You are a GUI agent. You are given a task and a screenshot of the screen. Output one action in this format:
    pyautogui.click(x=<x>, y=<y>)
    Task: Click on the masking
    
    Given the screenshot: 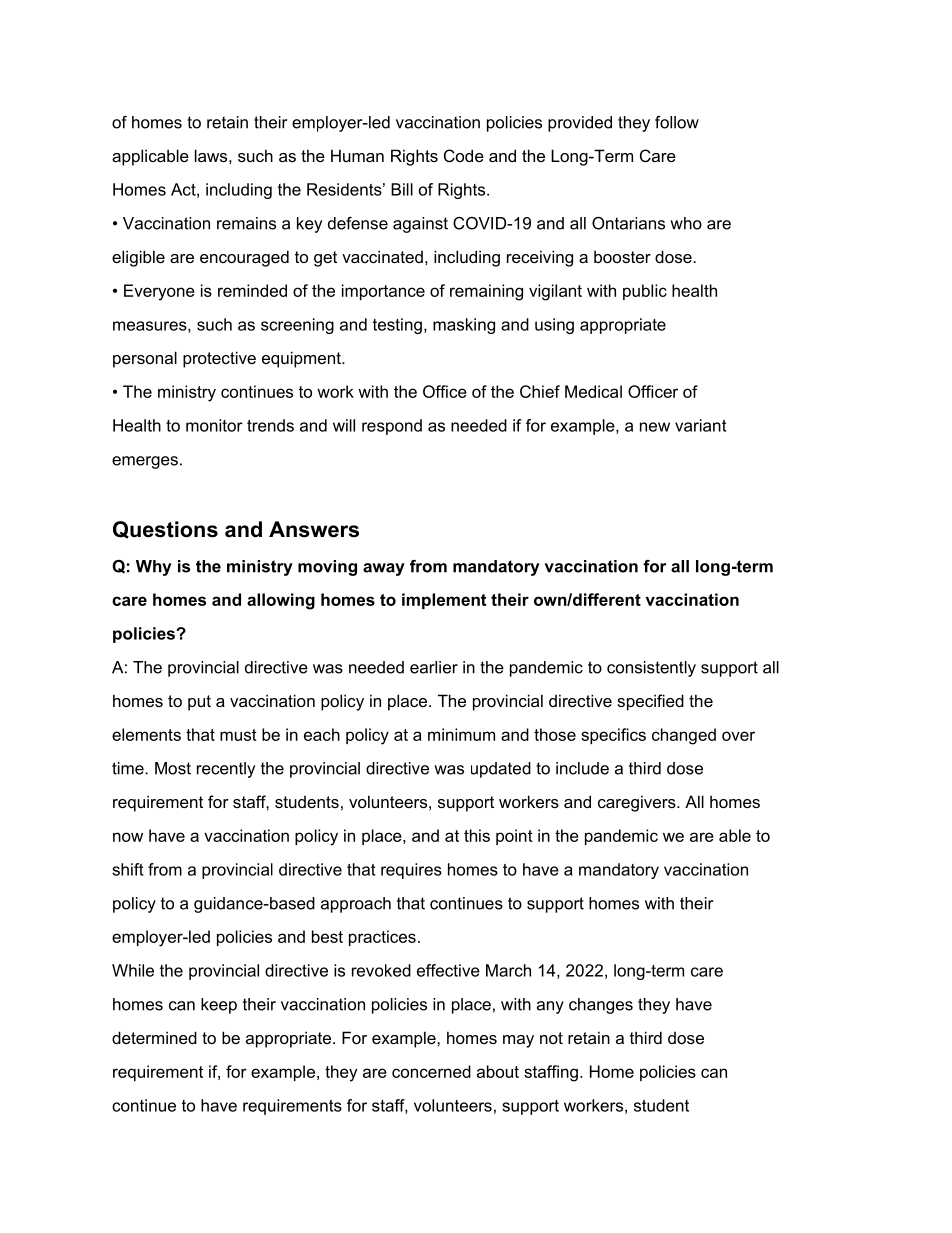 What is the action you would take?
    pyautogui.click(x=464, y=326)
